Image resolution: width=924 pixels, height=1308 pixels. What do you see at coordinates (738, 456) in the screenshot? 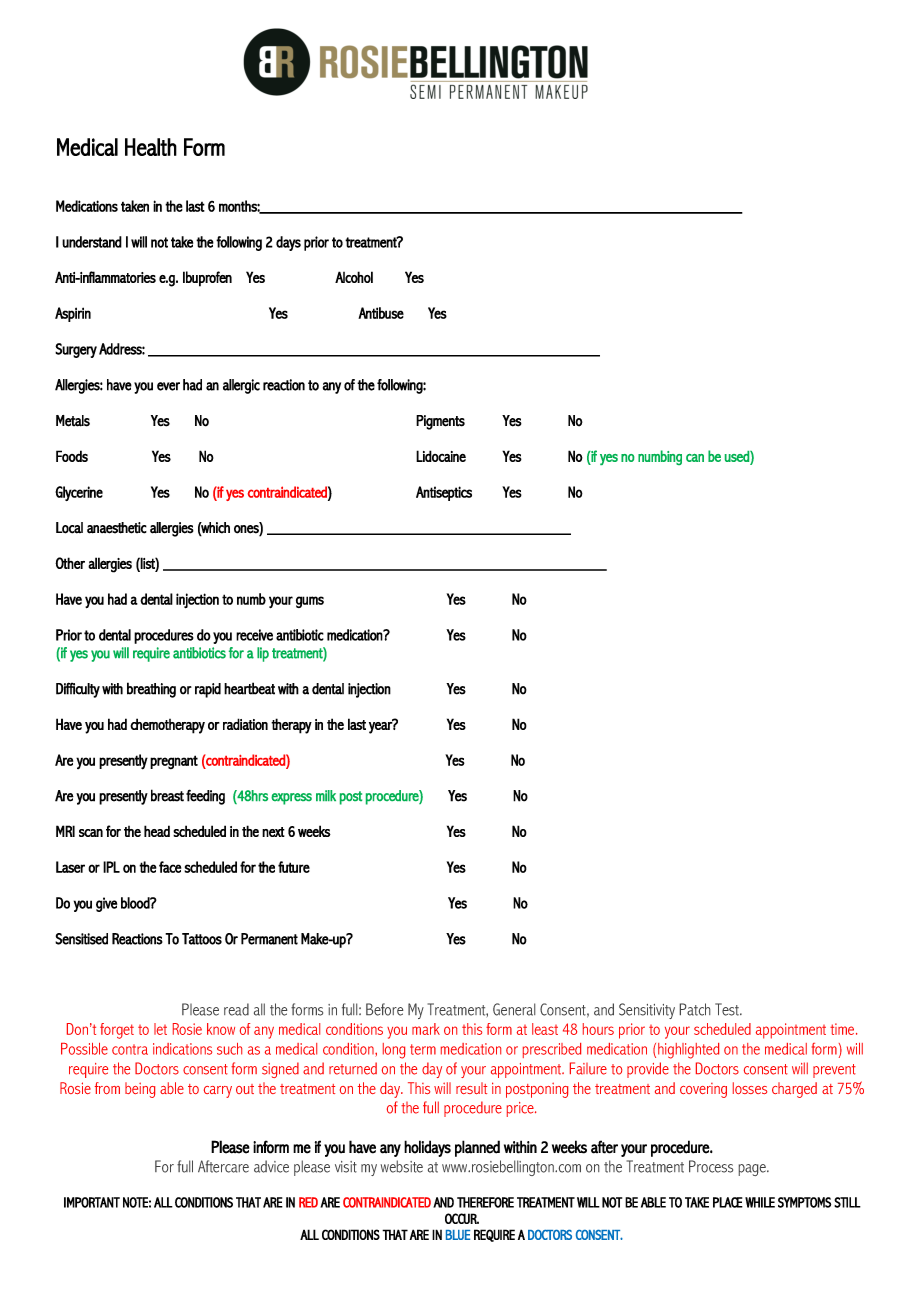
I see `used` at bounding box center [738, 456].
